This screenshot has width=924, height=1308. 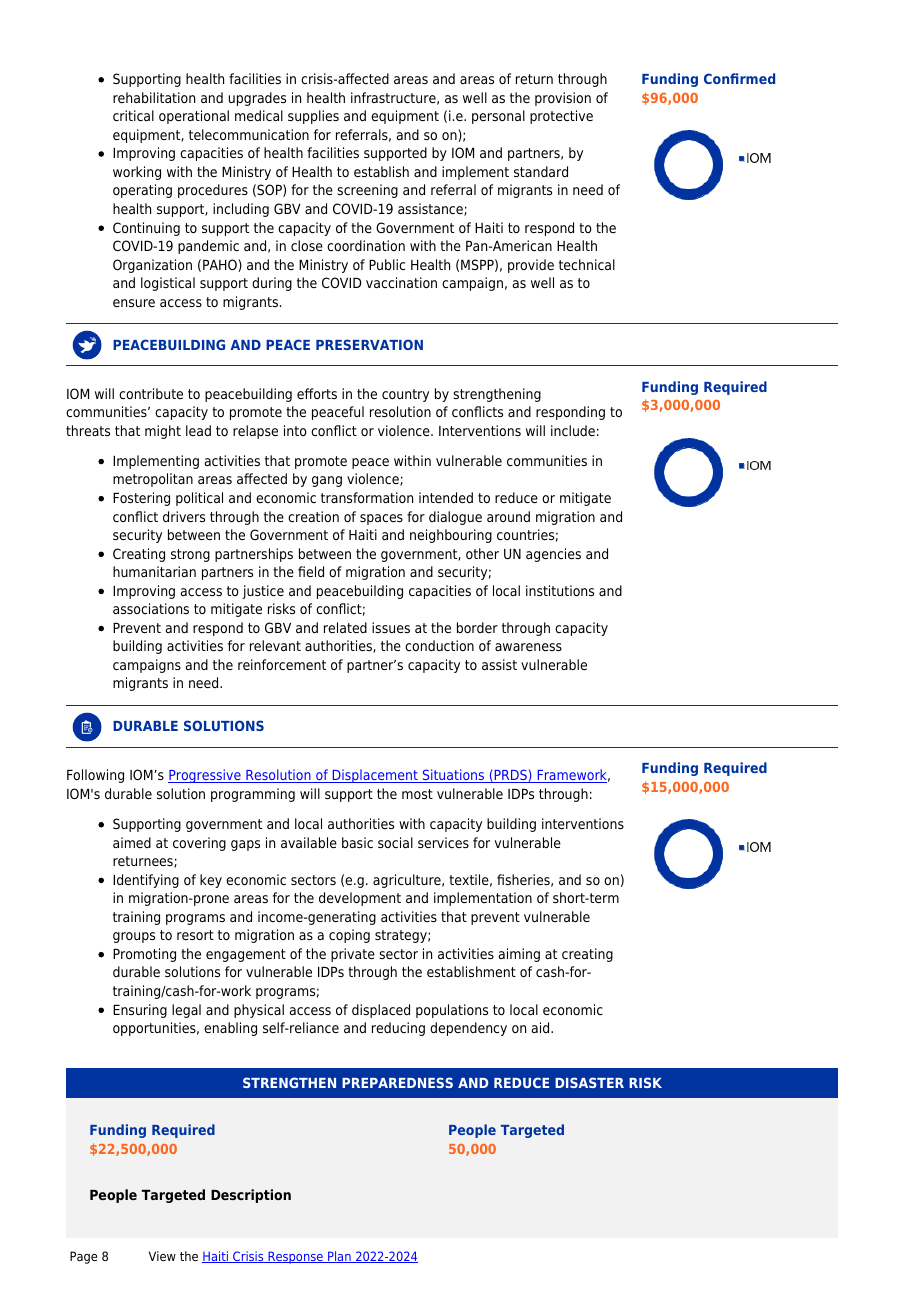 What do you see at coordinates (133, 115) in the screenshot?
I see `critical` at bounding box center [133, 115].
